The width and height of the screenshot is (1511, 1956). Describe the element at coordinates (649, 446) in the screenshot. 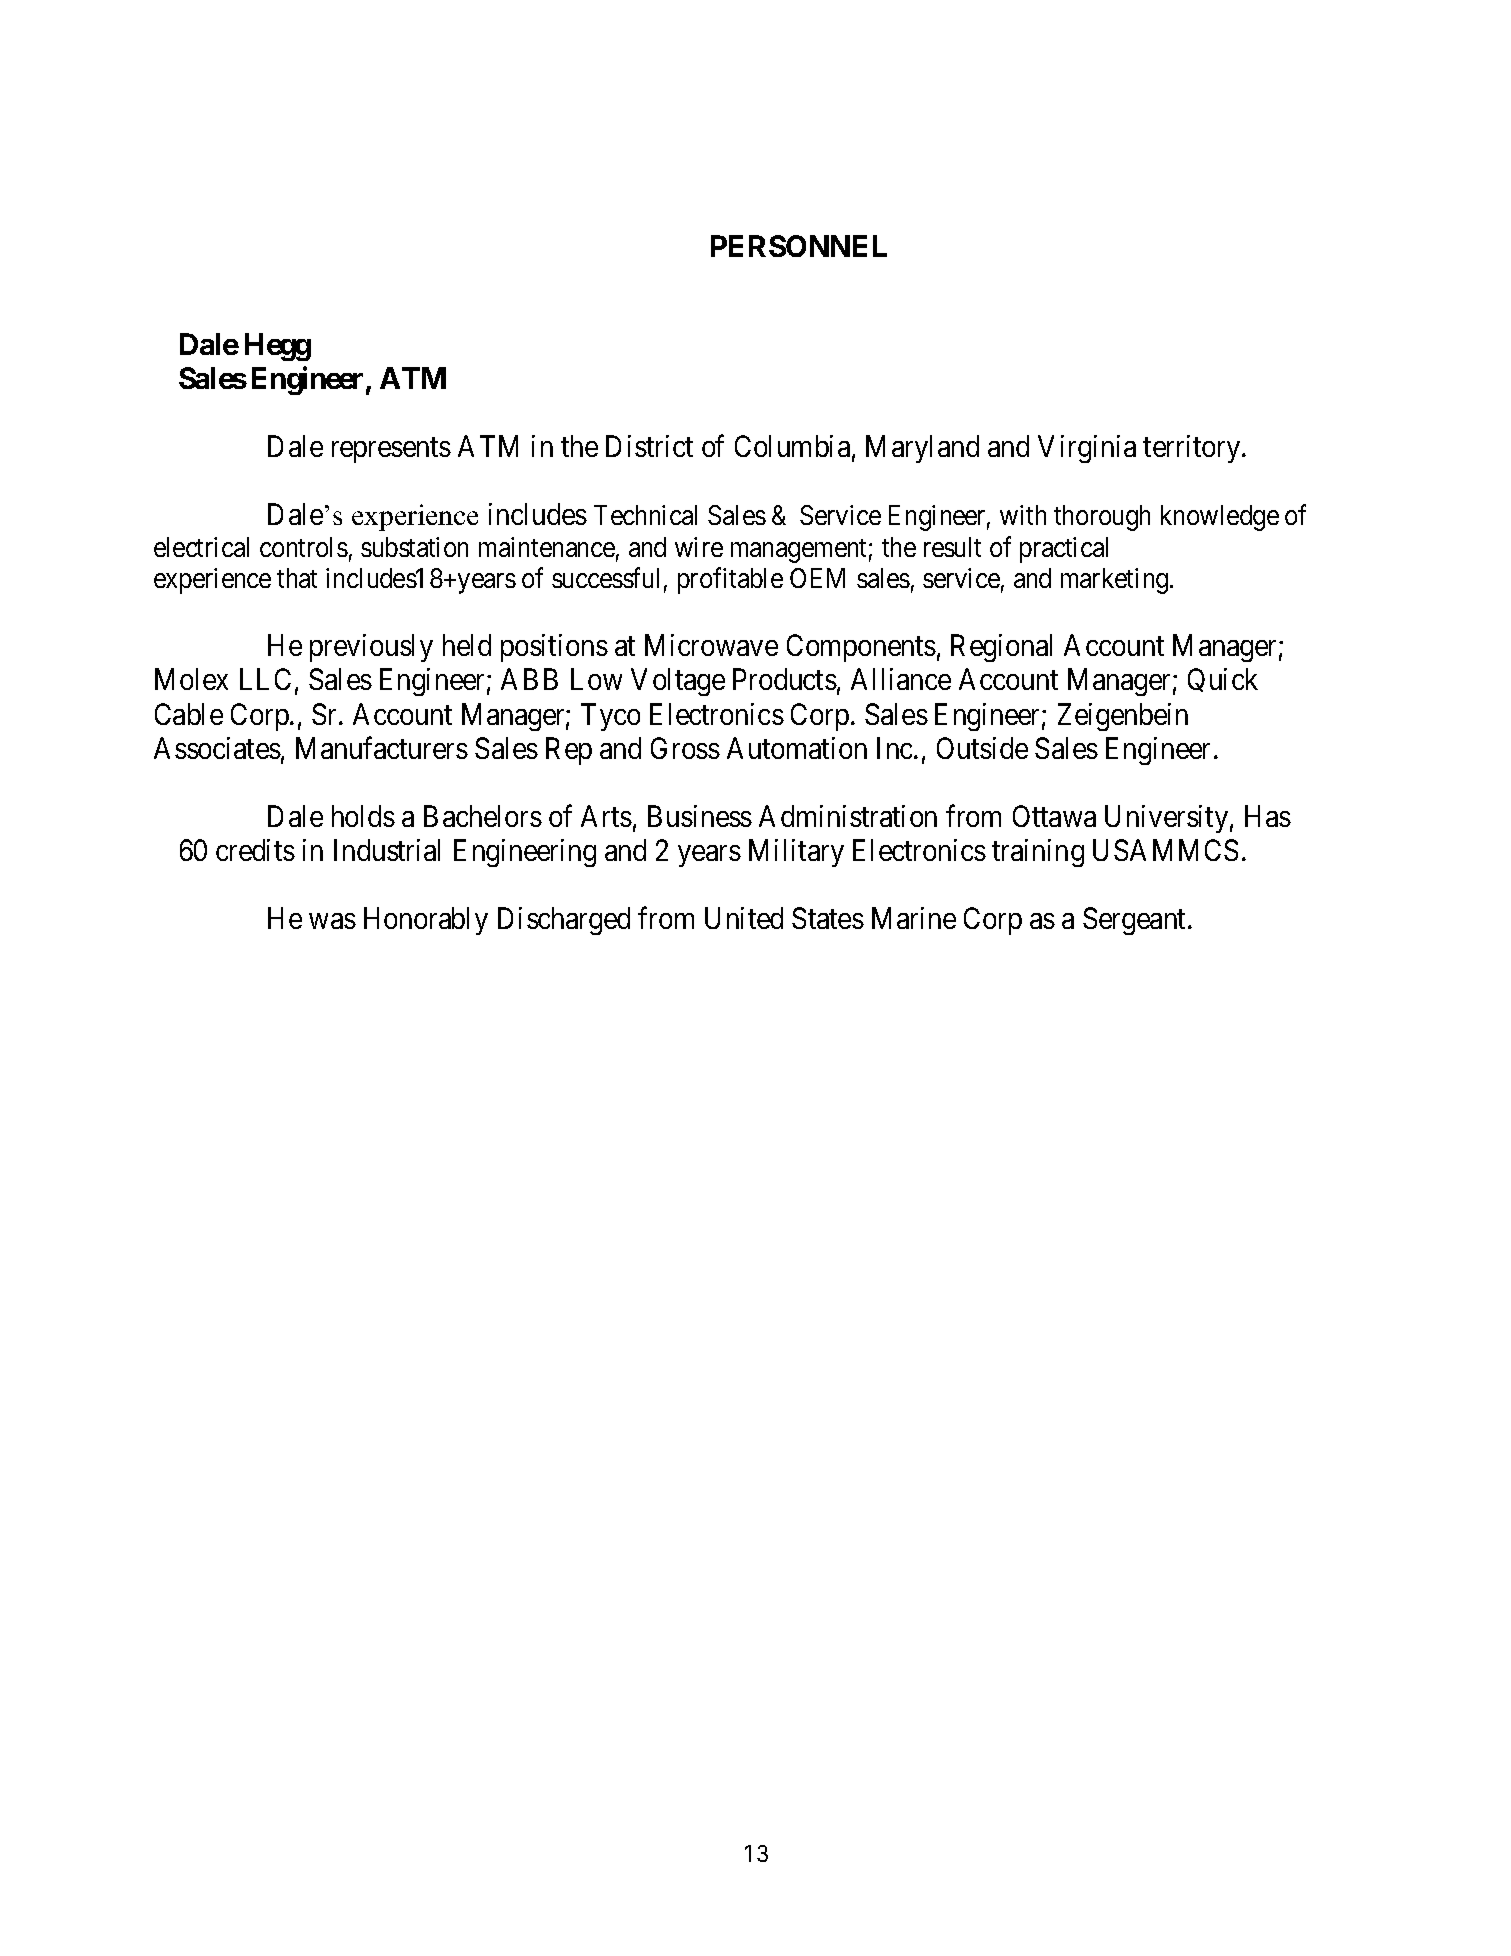

I see `District` at that location.
